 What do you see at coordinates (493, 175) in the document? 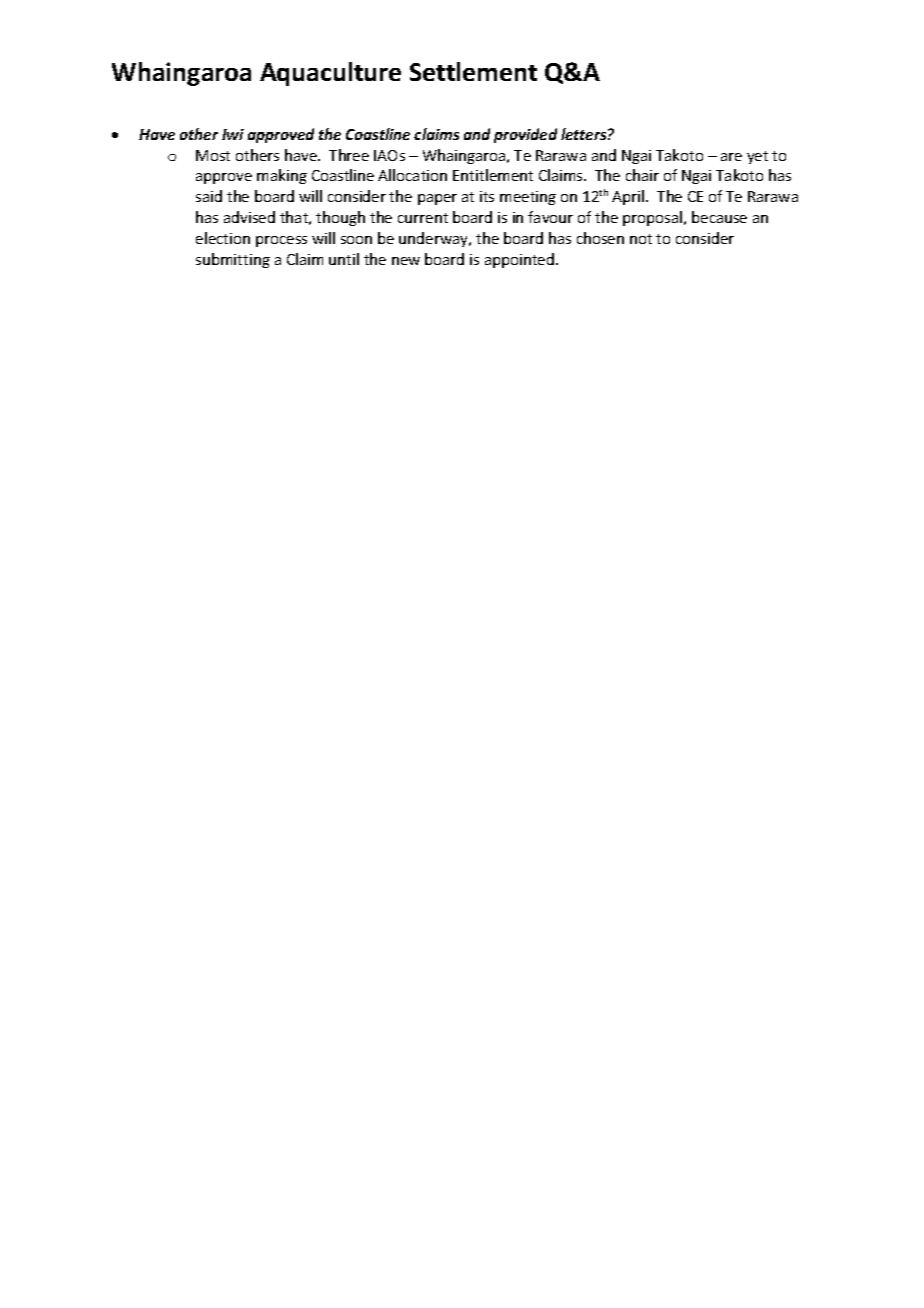
I see `Entitlement` at bounding box center [493, 175].
